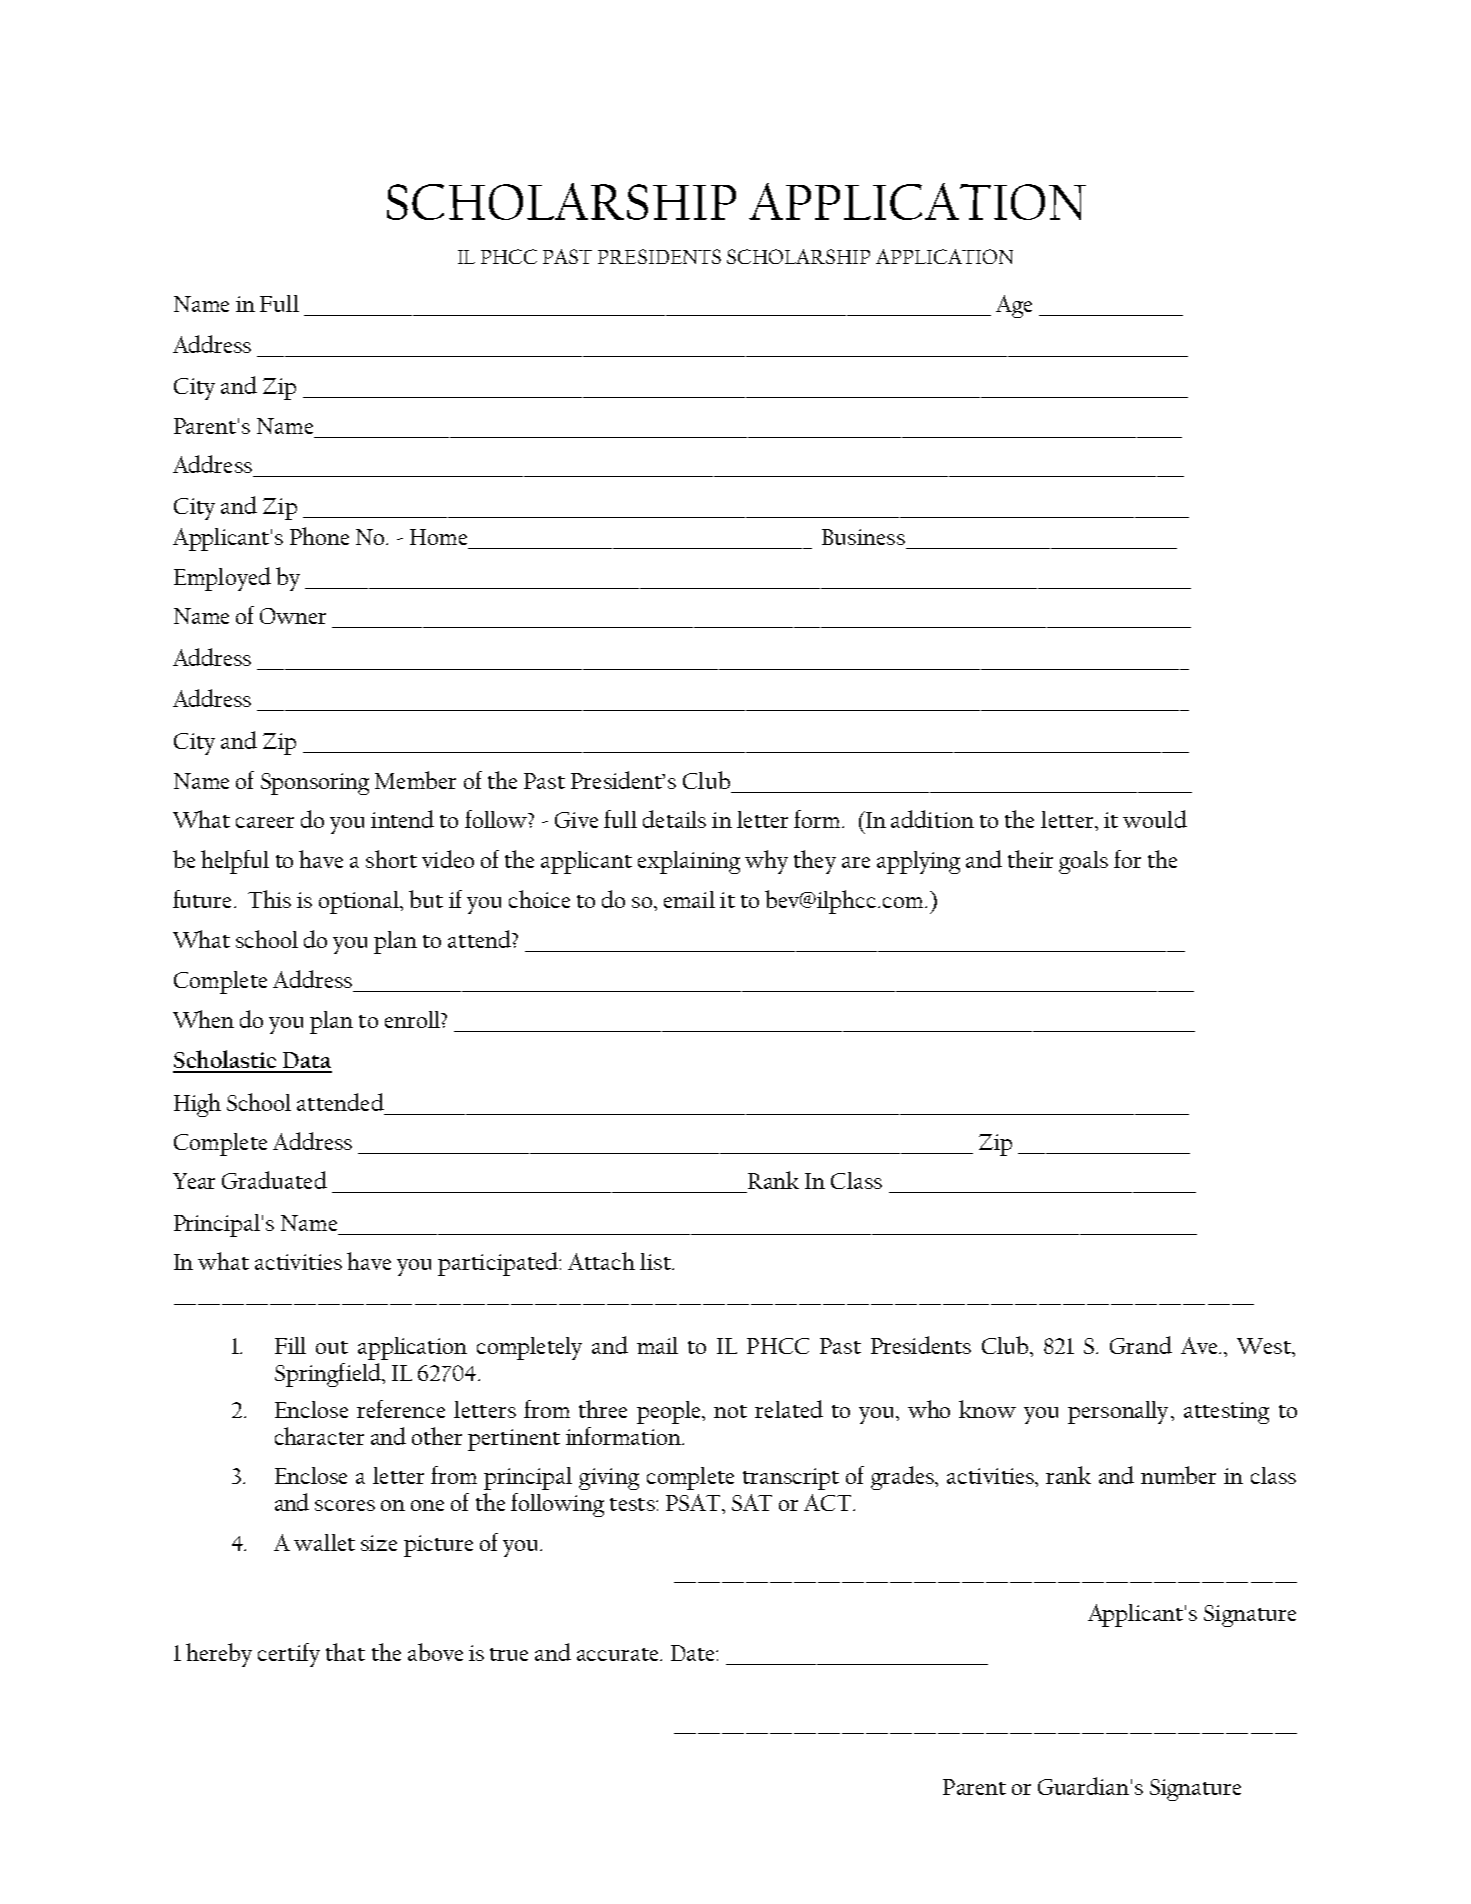 Image resolution: width=1471 pixels, height=1904 pixels. Describe the element at coordinates (1155, 819) in the document. I see `would` at that location.
